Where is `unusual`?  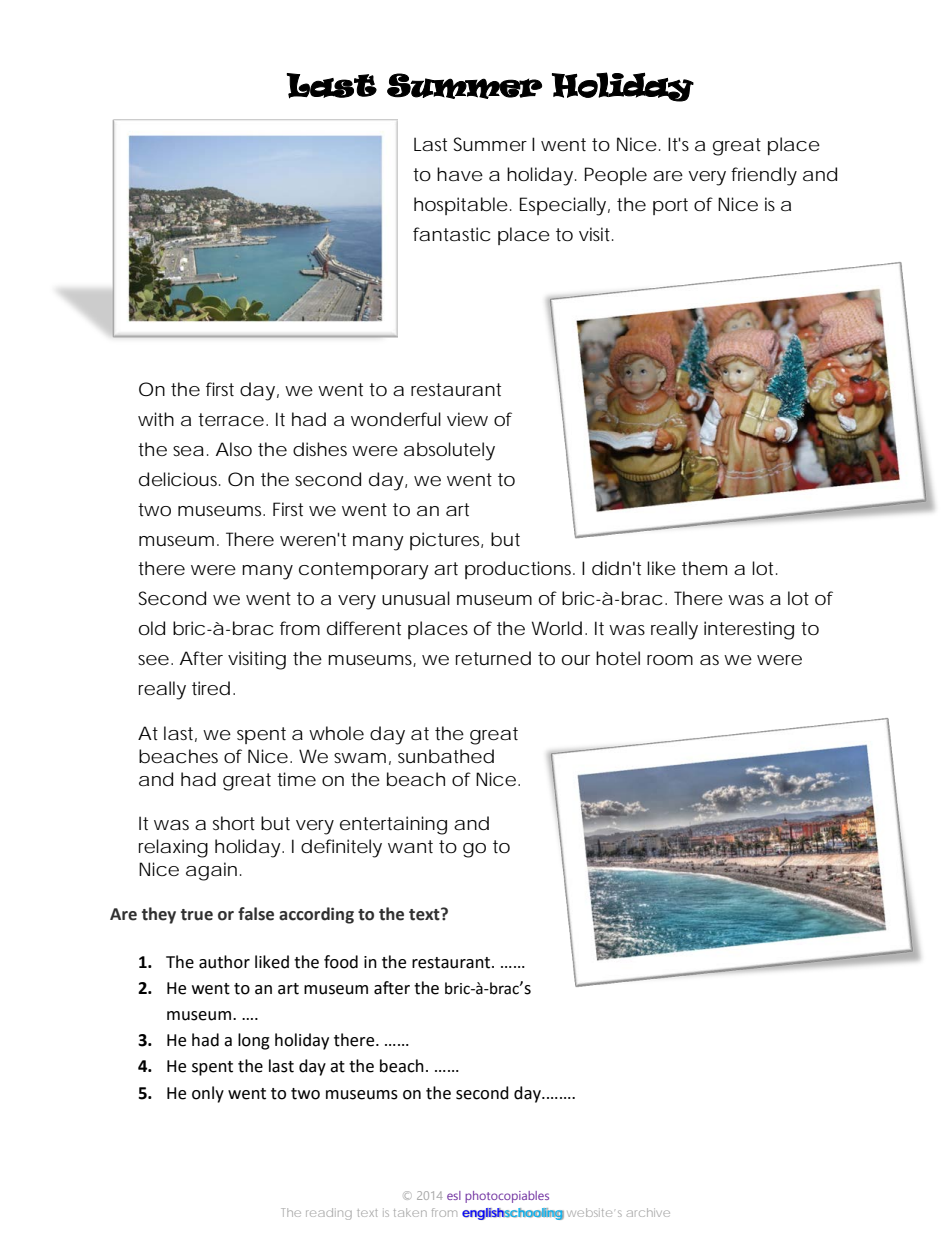
unusual is located at coordinates (416, 598).
